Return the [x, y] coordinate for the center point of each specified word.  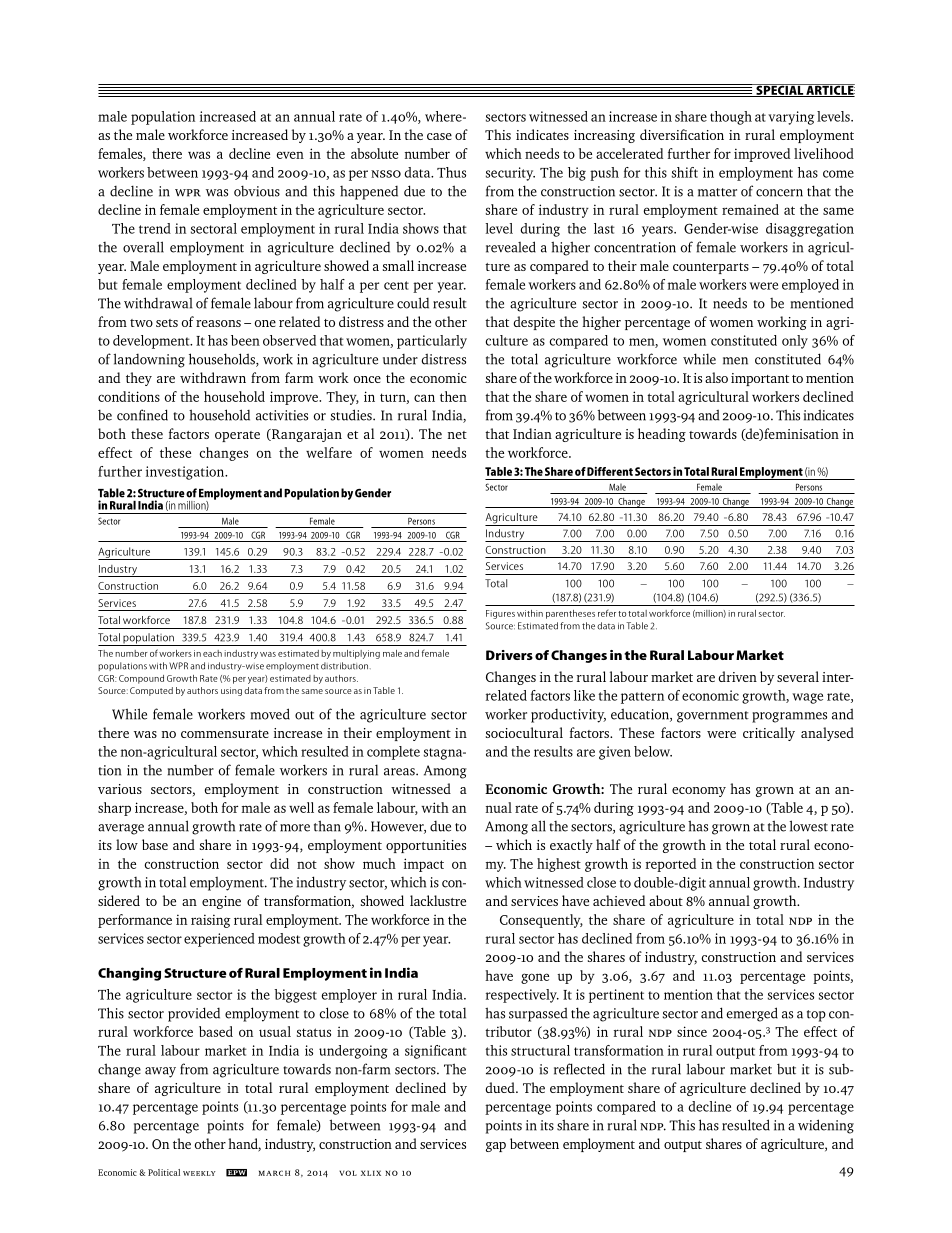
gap [496, 1147]
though [731, 118]
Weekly [199, 1173]
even [290, 155]
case [439, 136]
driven [737, 676]
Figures [500, 614]
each [212, 653]
